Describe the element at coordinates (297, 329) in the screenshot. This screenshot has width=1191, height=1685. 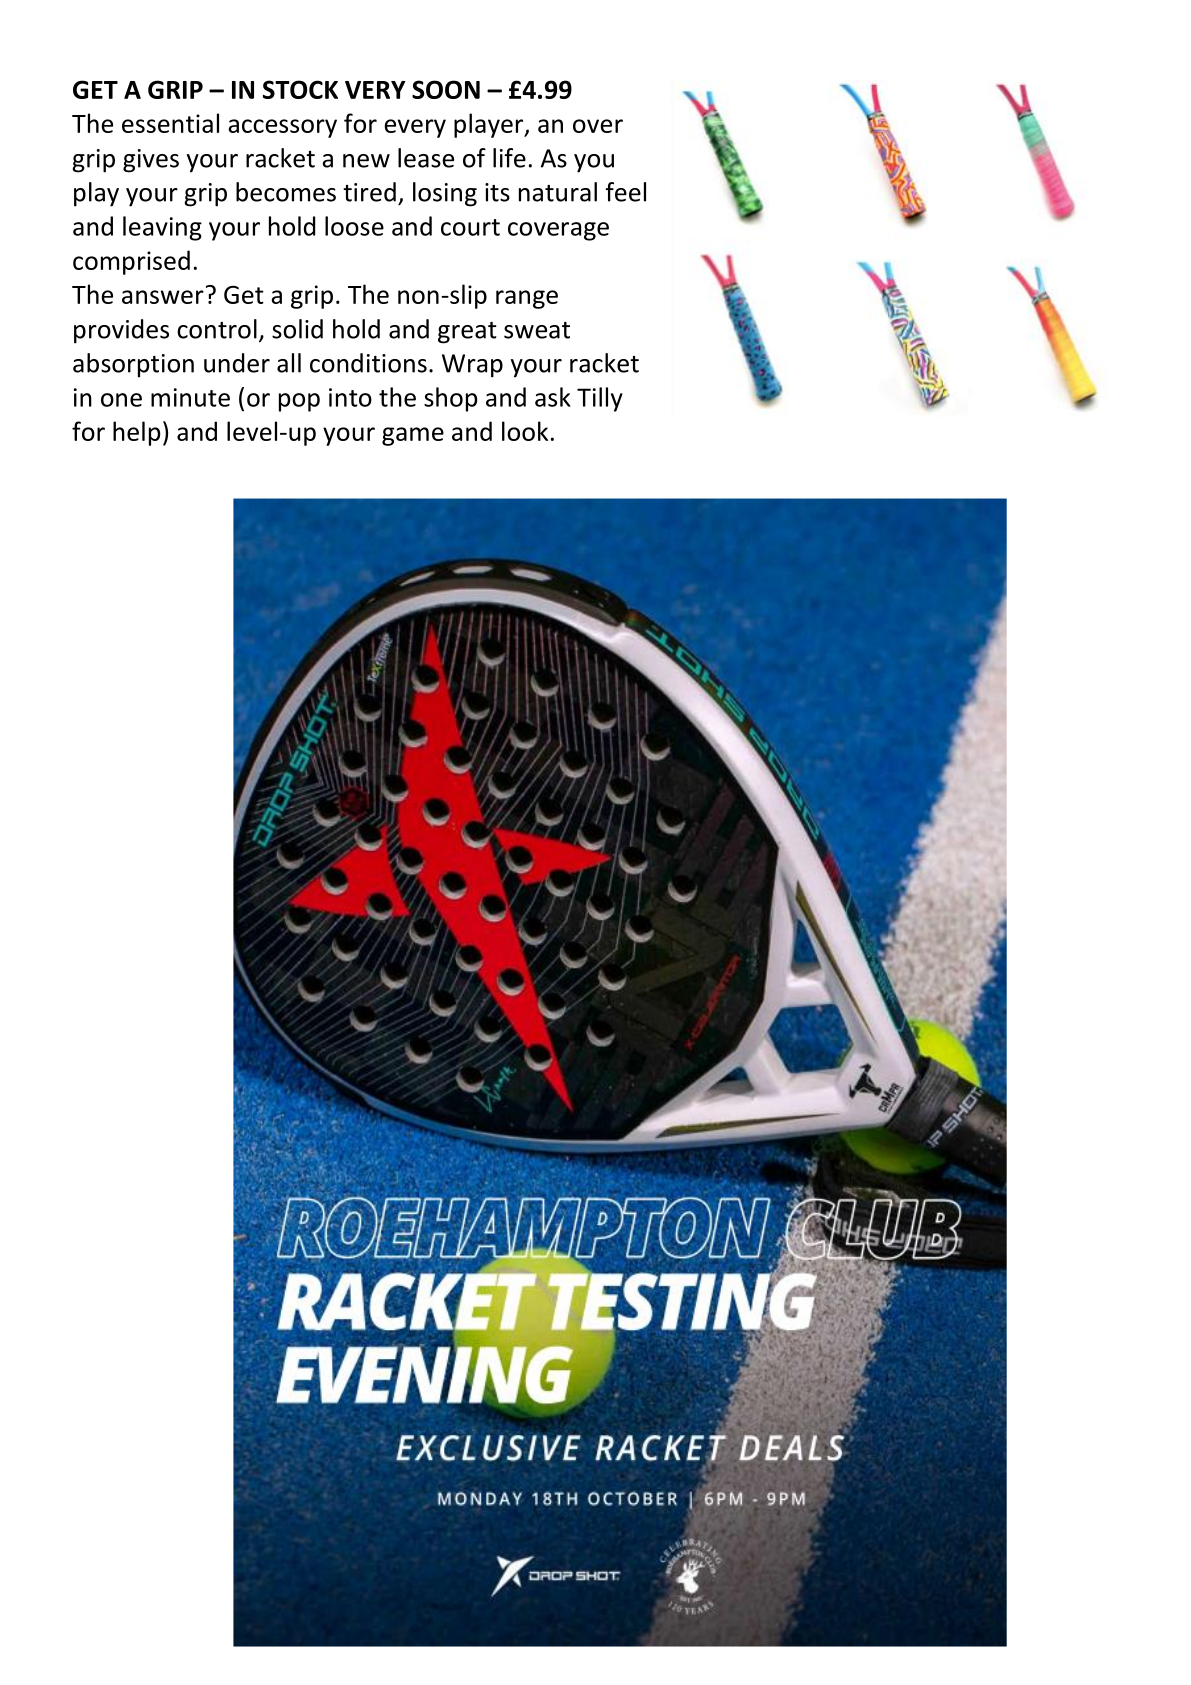
I see `solid` at that location.
